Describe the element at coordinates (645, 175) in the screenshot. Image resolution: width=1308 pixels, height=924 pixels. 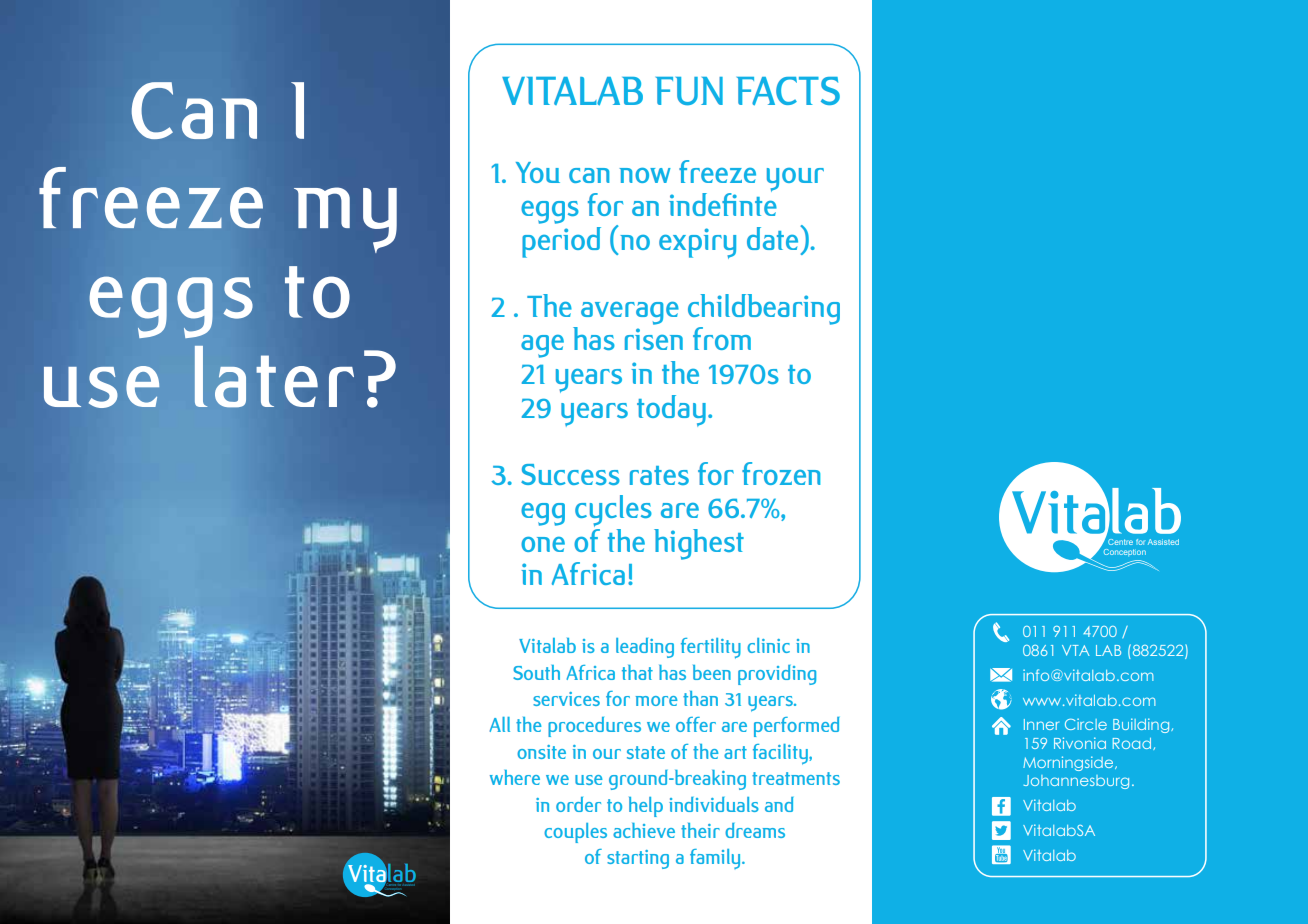
I see `now` at that location.
